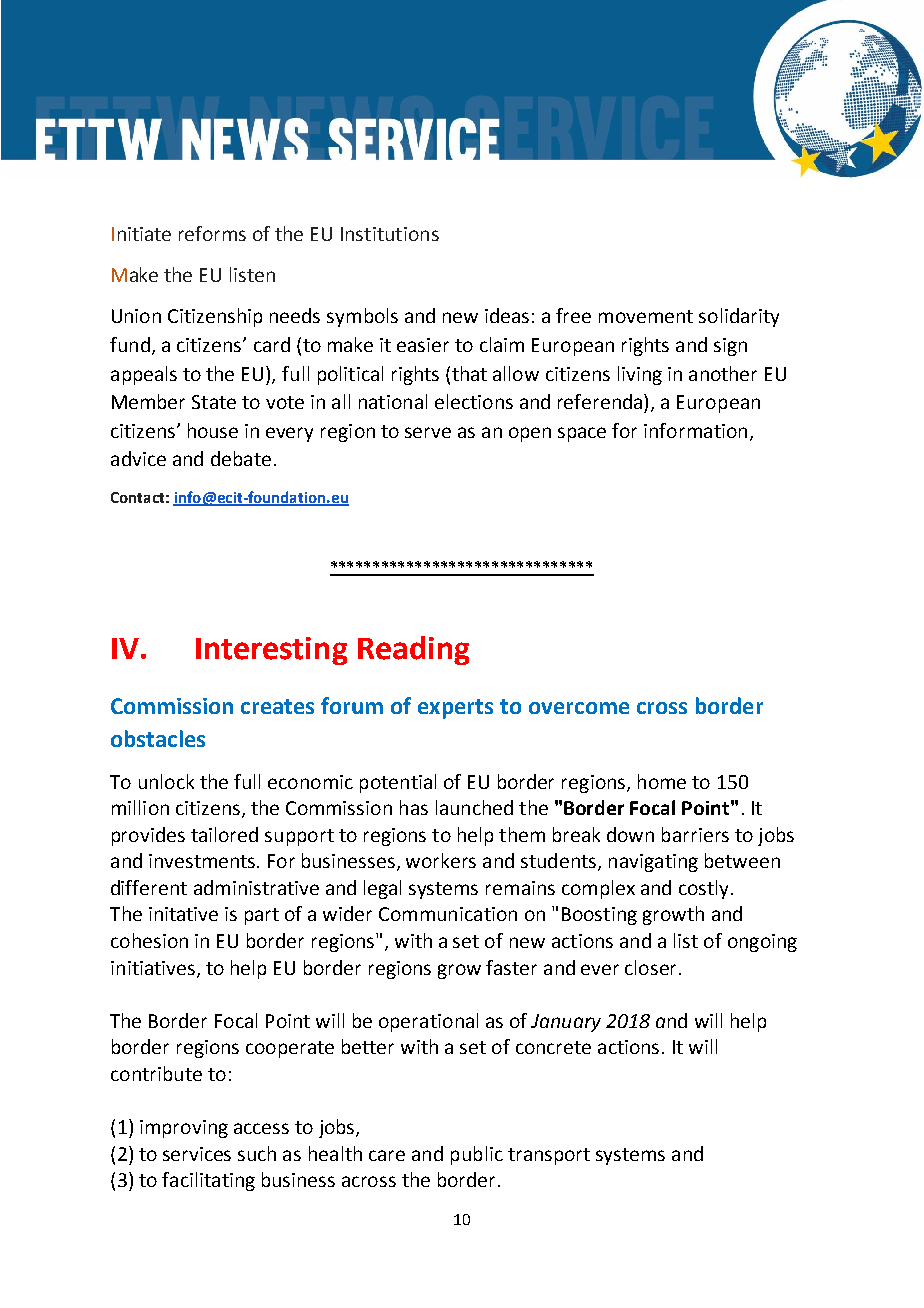  What do you see at coordinates (197, 1154) in the screenshot?
I see `services` at bounding box center [197, 1154].
